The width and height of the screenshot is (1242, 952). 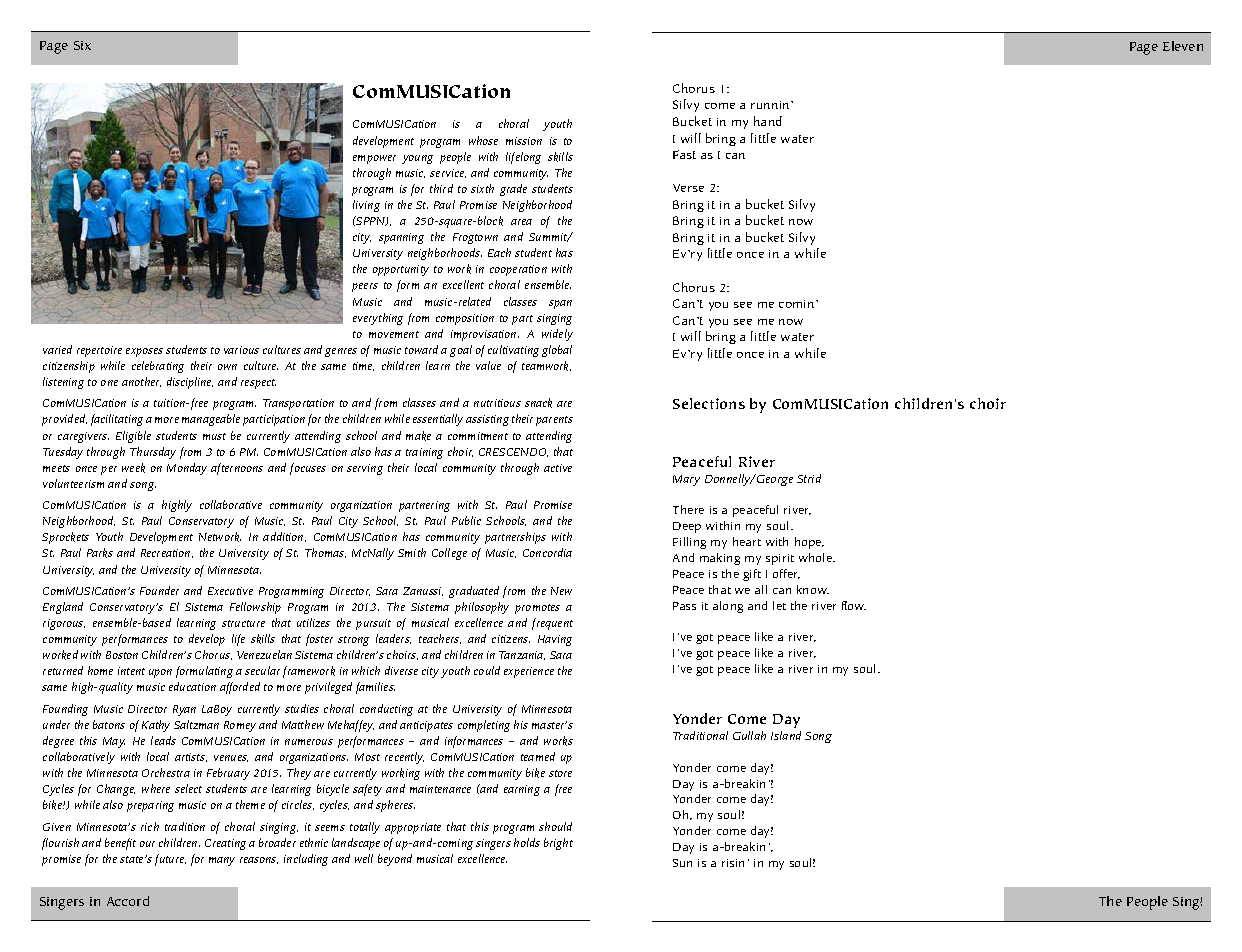 What do you see at coordinates (771, 105) in the screenshot?
I see `runnin` at bounding box center [771, 105].
